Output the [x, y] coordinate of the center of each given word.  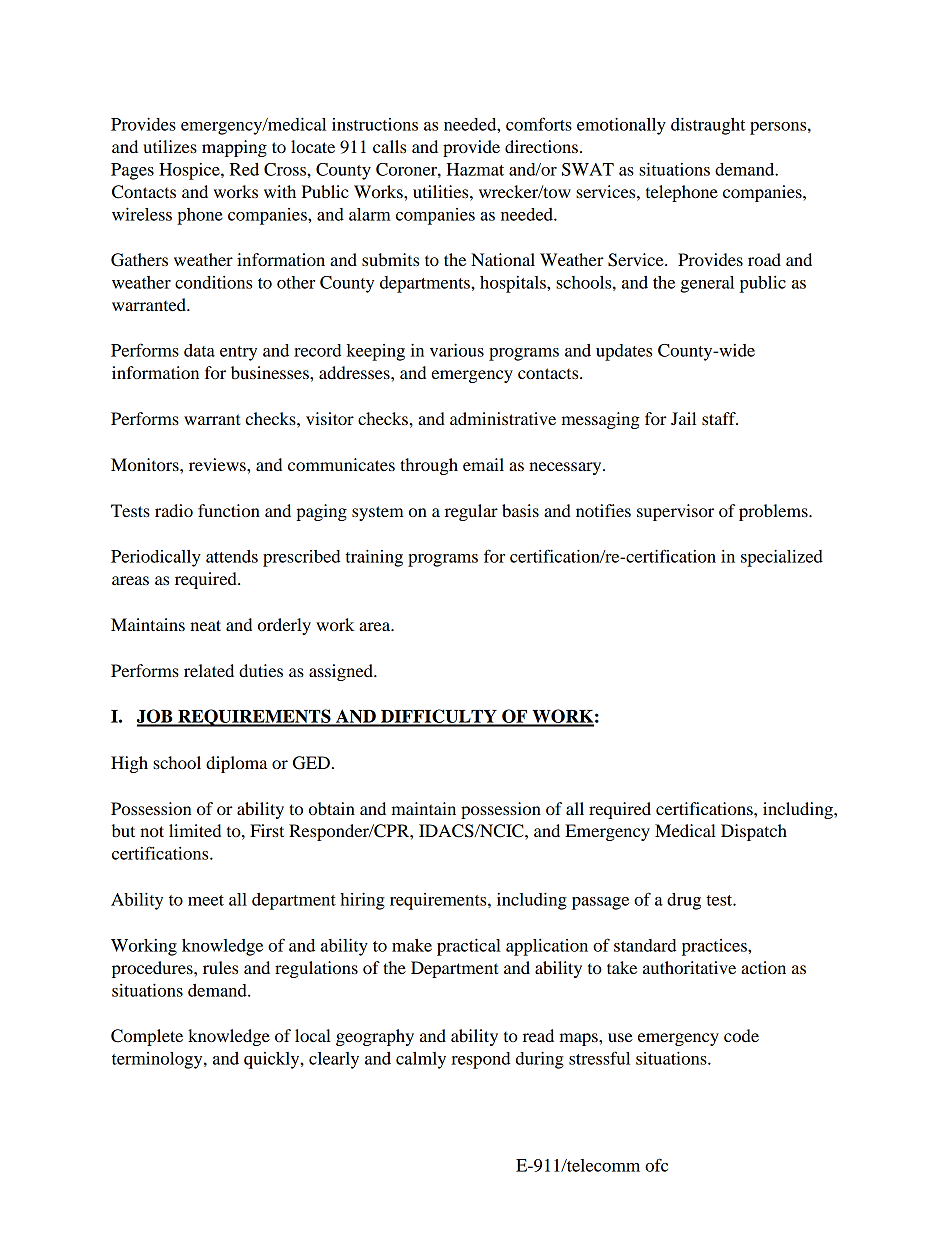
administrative [503, 418]
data [199, 350]
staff [720, 418]
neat [205, 625]
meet [206, 900]
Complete [147, 1037]
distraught [708, 126]
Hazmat [475, 169]
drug [684, 901]
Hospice [190, 171]
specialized [782, 558]
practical [469, 947]
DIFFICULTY [439, 717]
